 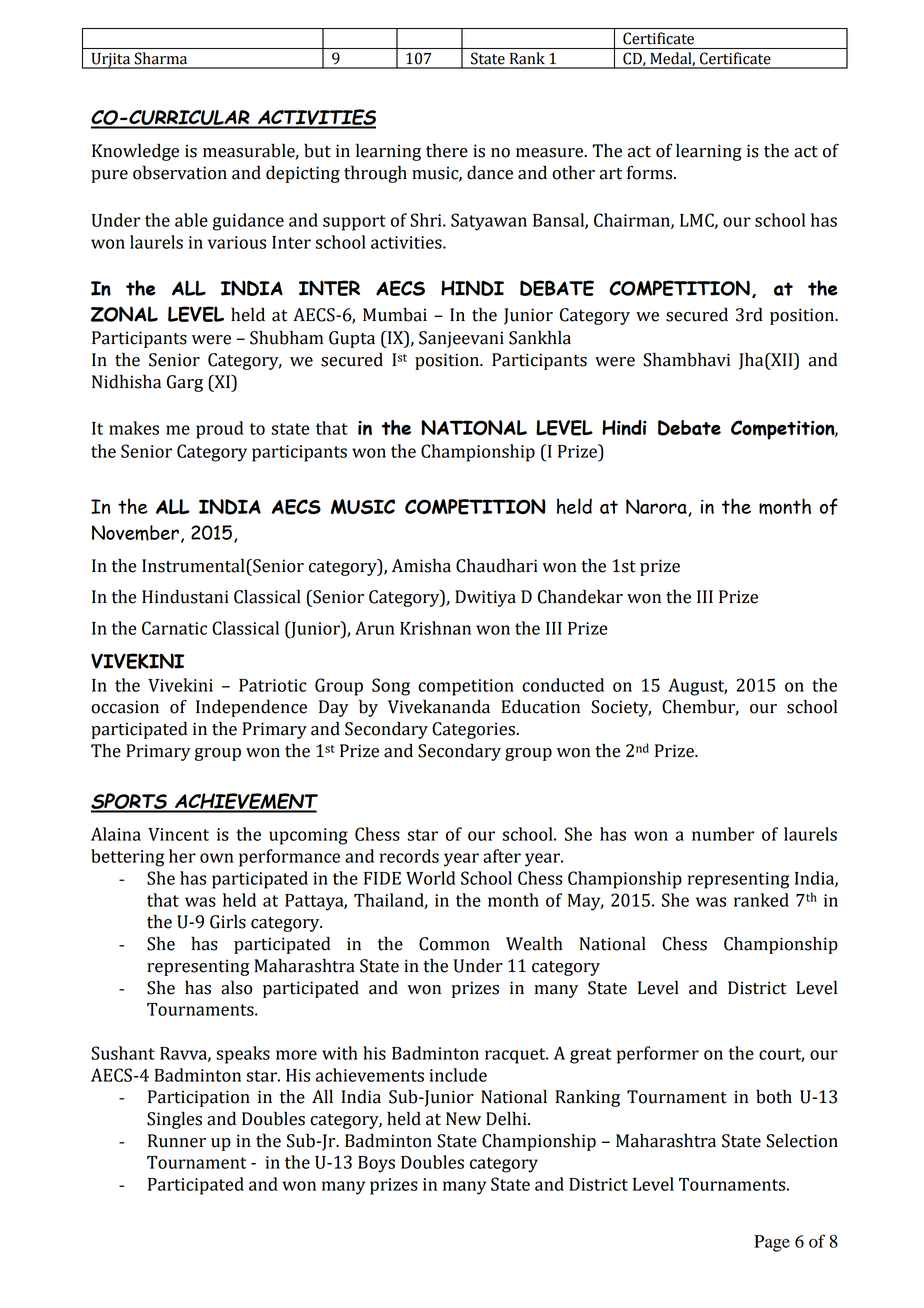 I want to click on Independence, so click(x=251, y=708).
